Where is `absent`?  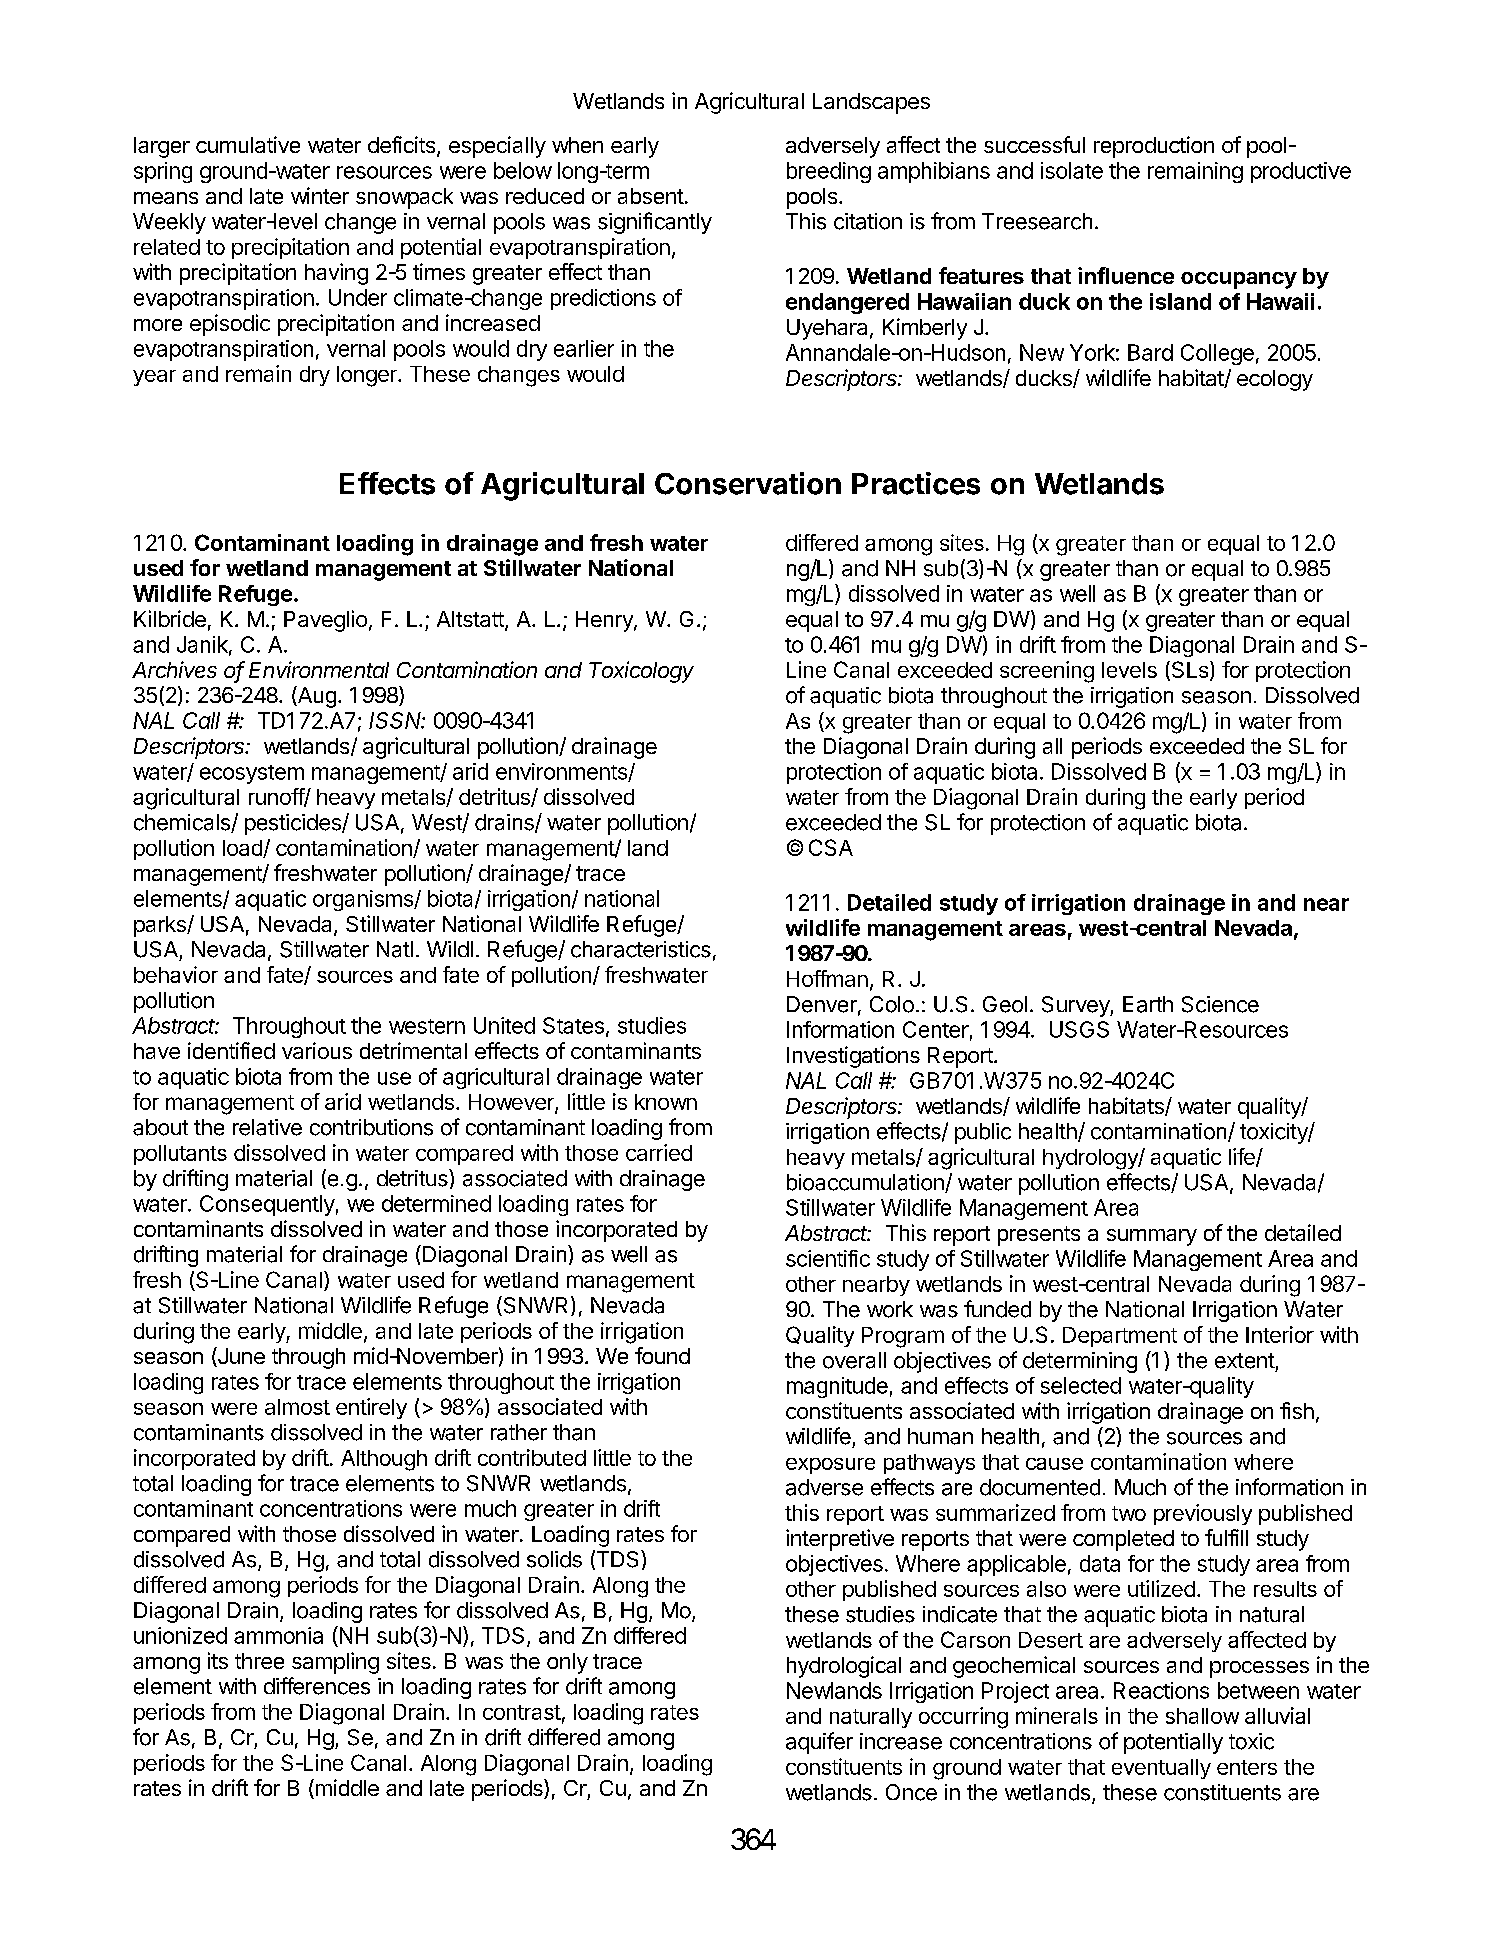
absent is located at coordinates (651, 196).
